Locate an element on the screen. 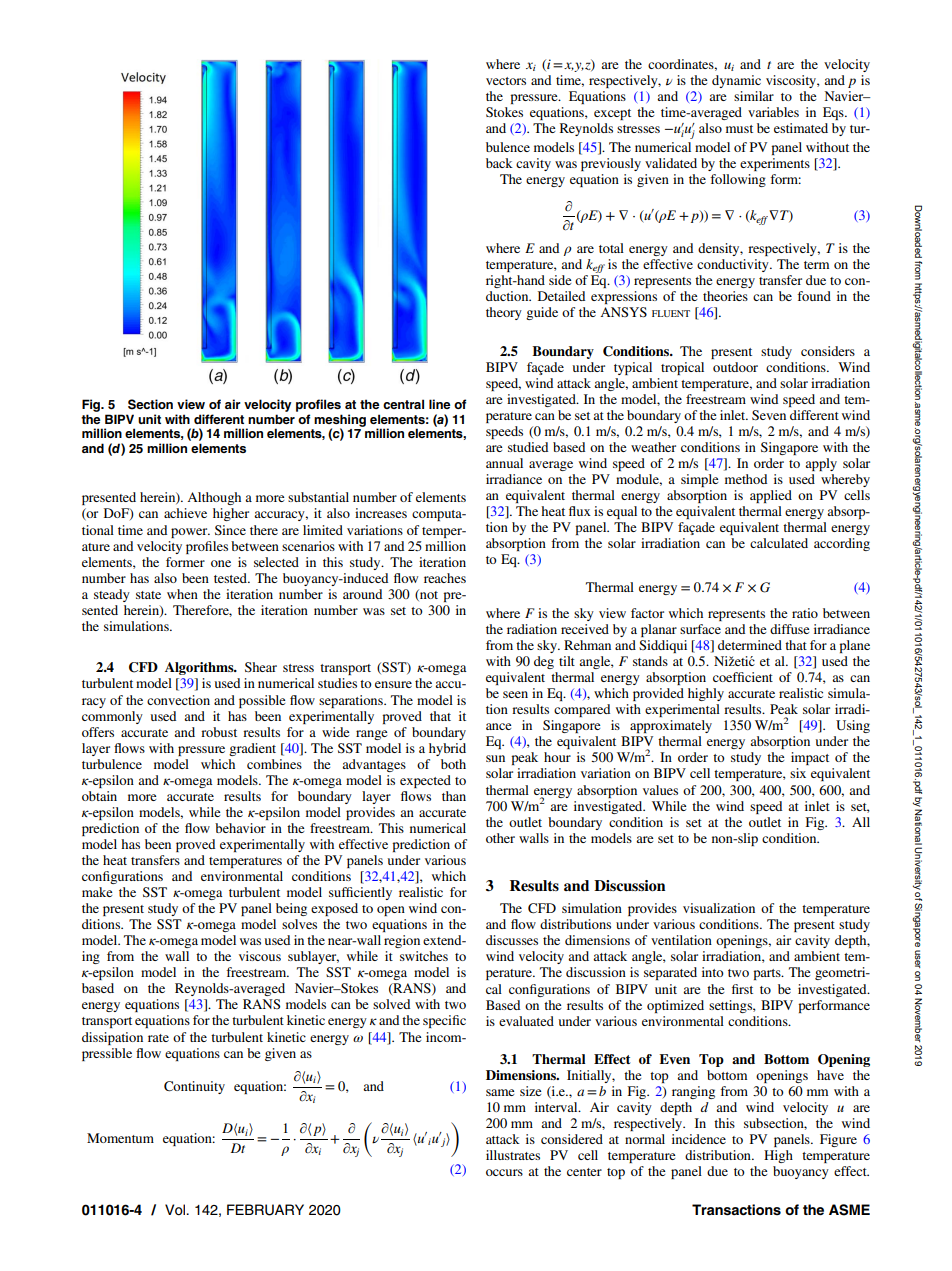 The width and height of the screenshot is (952, 1271). deg is located at coordinates (544, 662).
